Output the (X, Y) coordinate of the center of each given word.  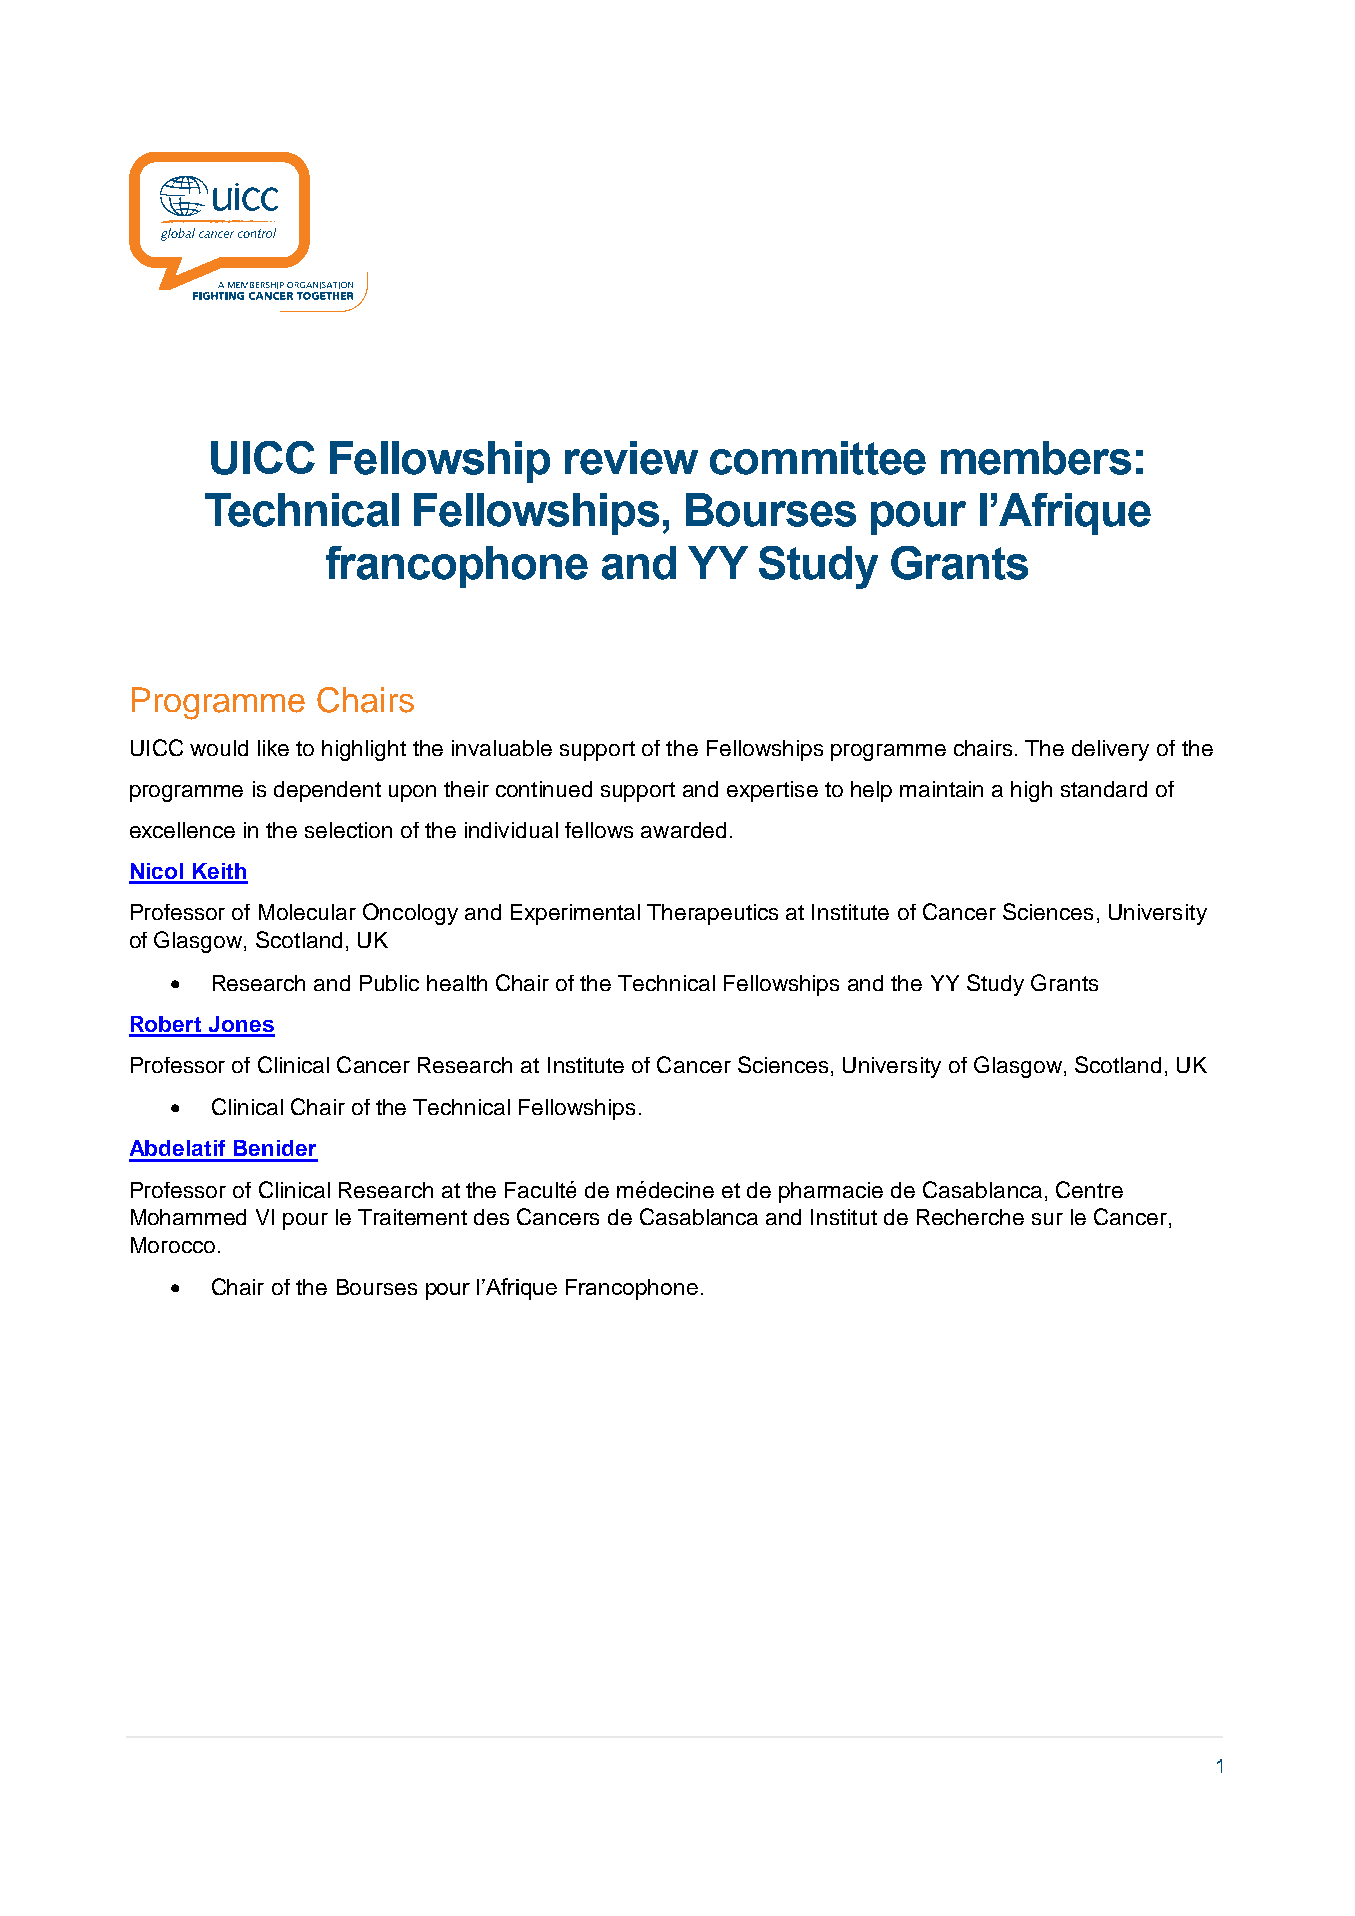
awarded (683, 830)
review (631, 458)
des (491, 1217)
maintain (941, 789)
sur (1047, 1219)
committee (818, 458)
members (1036, 458)
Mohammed (188, 1217)
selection (348, 830)
